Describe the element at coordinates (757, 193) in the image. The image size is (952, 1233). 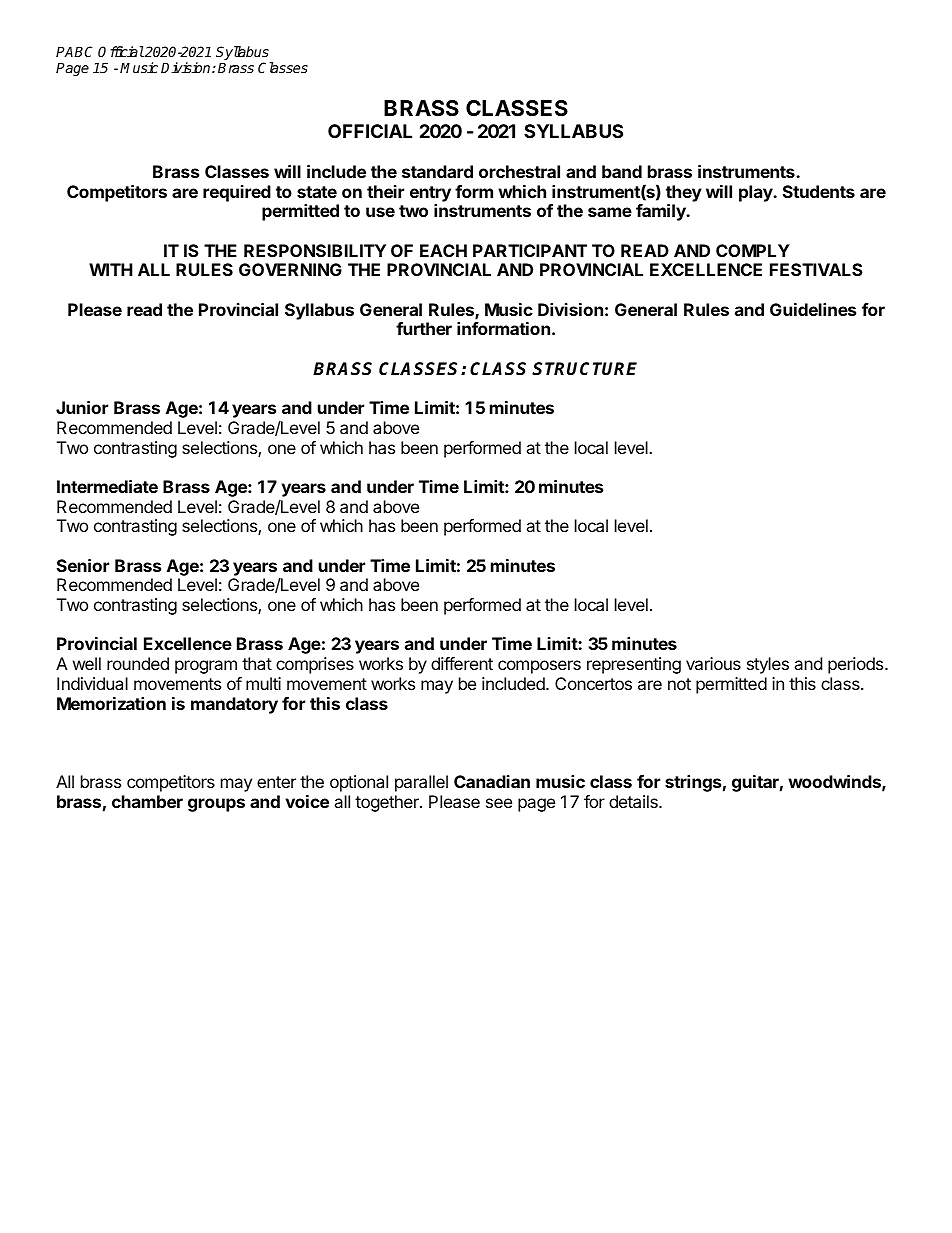
I see `play` at that location.
